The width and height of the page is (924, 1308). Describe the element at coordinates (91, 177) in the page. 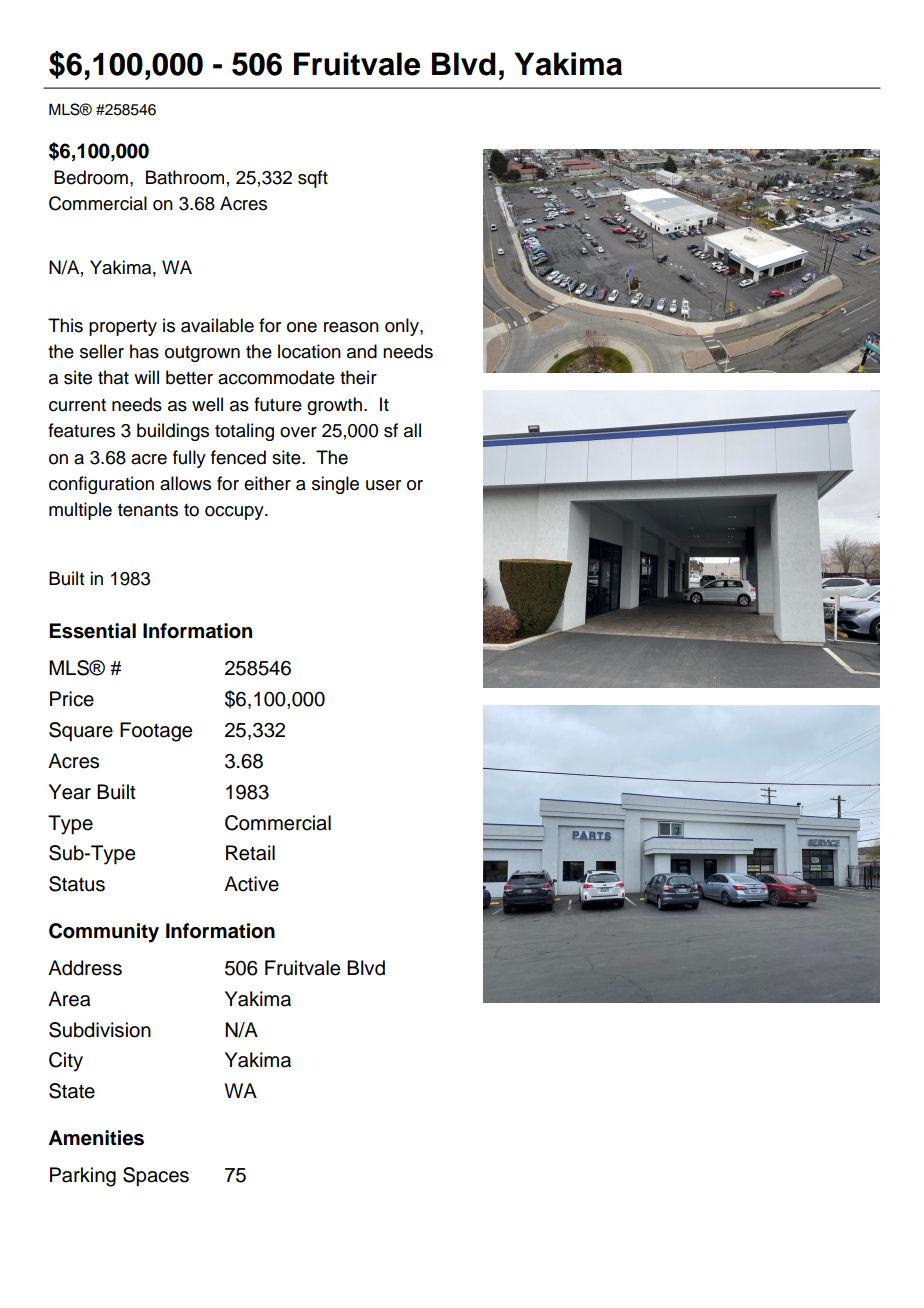

I see `Bedroom` at that location.
